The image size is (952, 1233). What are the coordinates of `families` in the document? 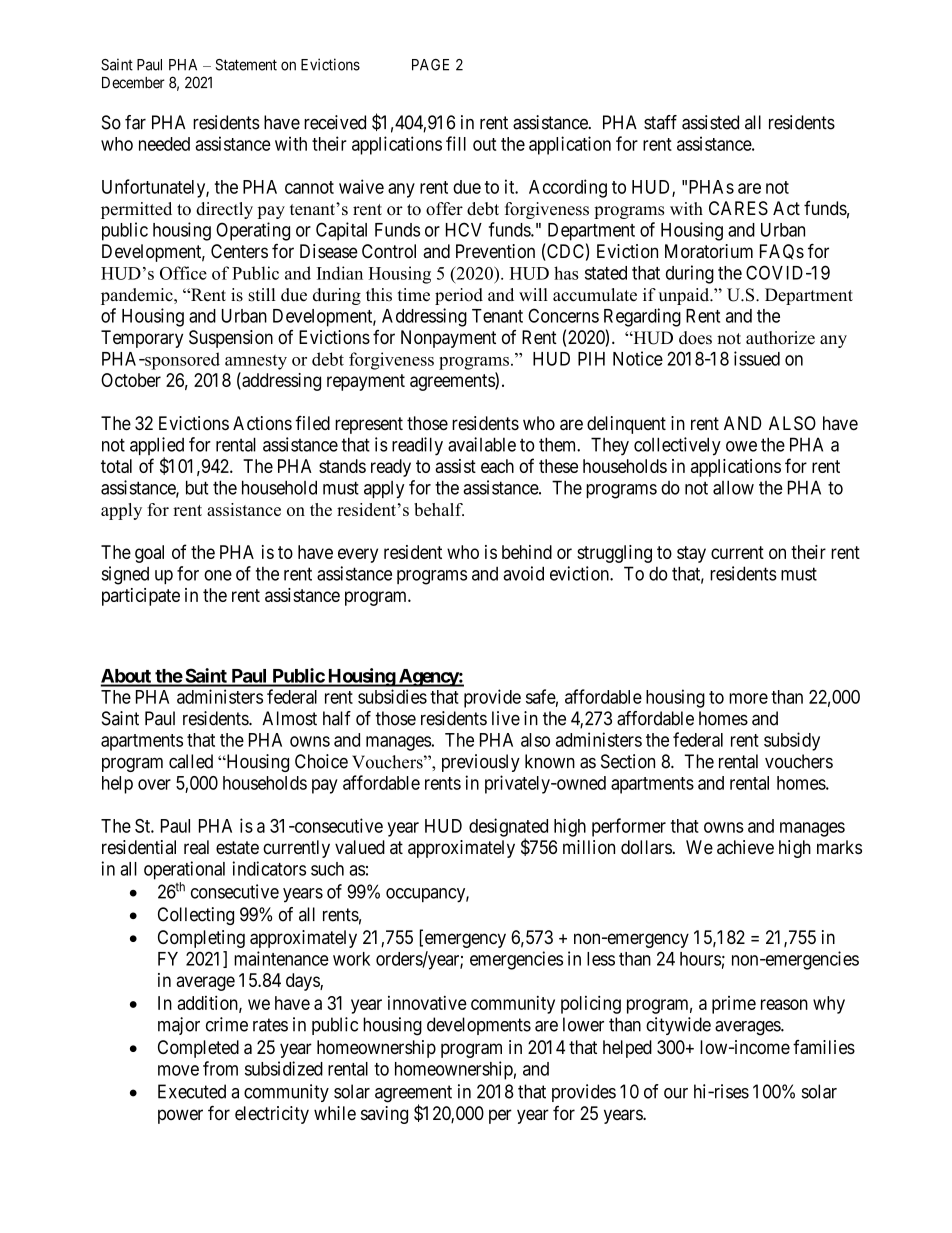 It's located at (824, 1047).
